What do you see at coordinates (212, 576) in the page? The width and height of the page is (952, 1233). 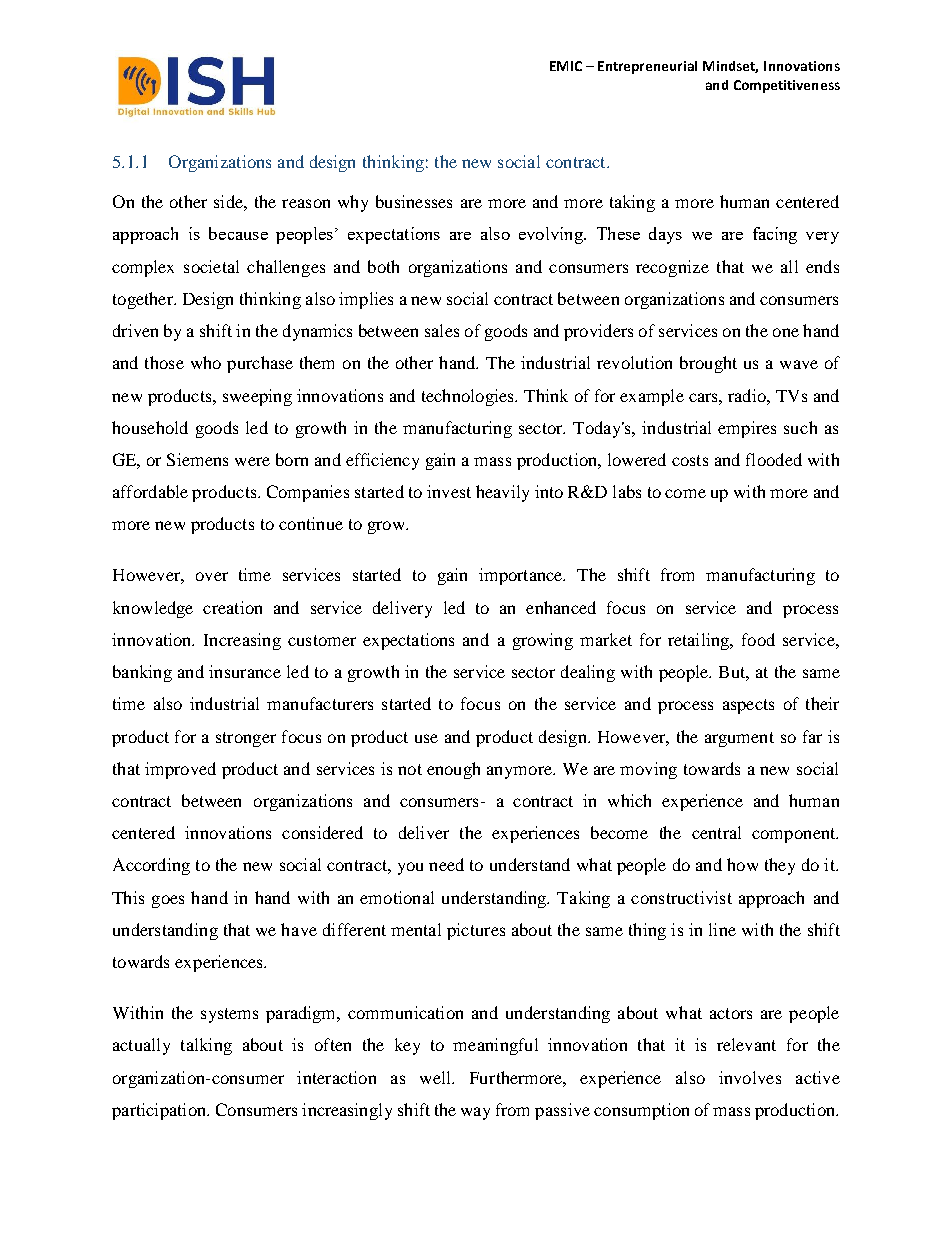 I see `over` at bounding box center [212, 576].
